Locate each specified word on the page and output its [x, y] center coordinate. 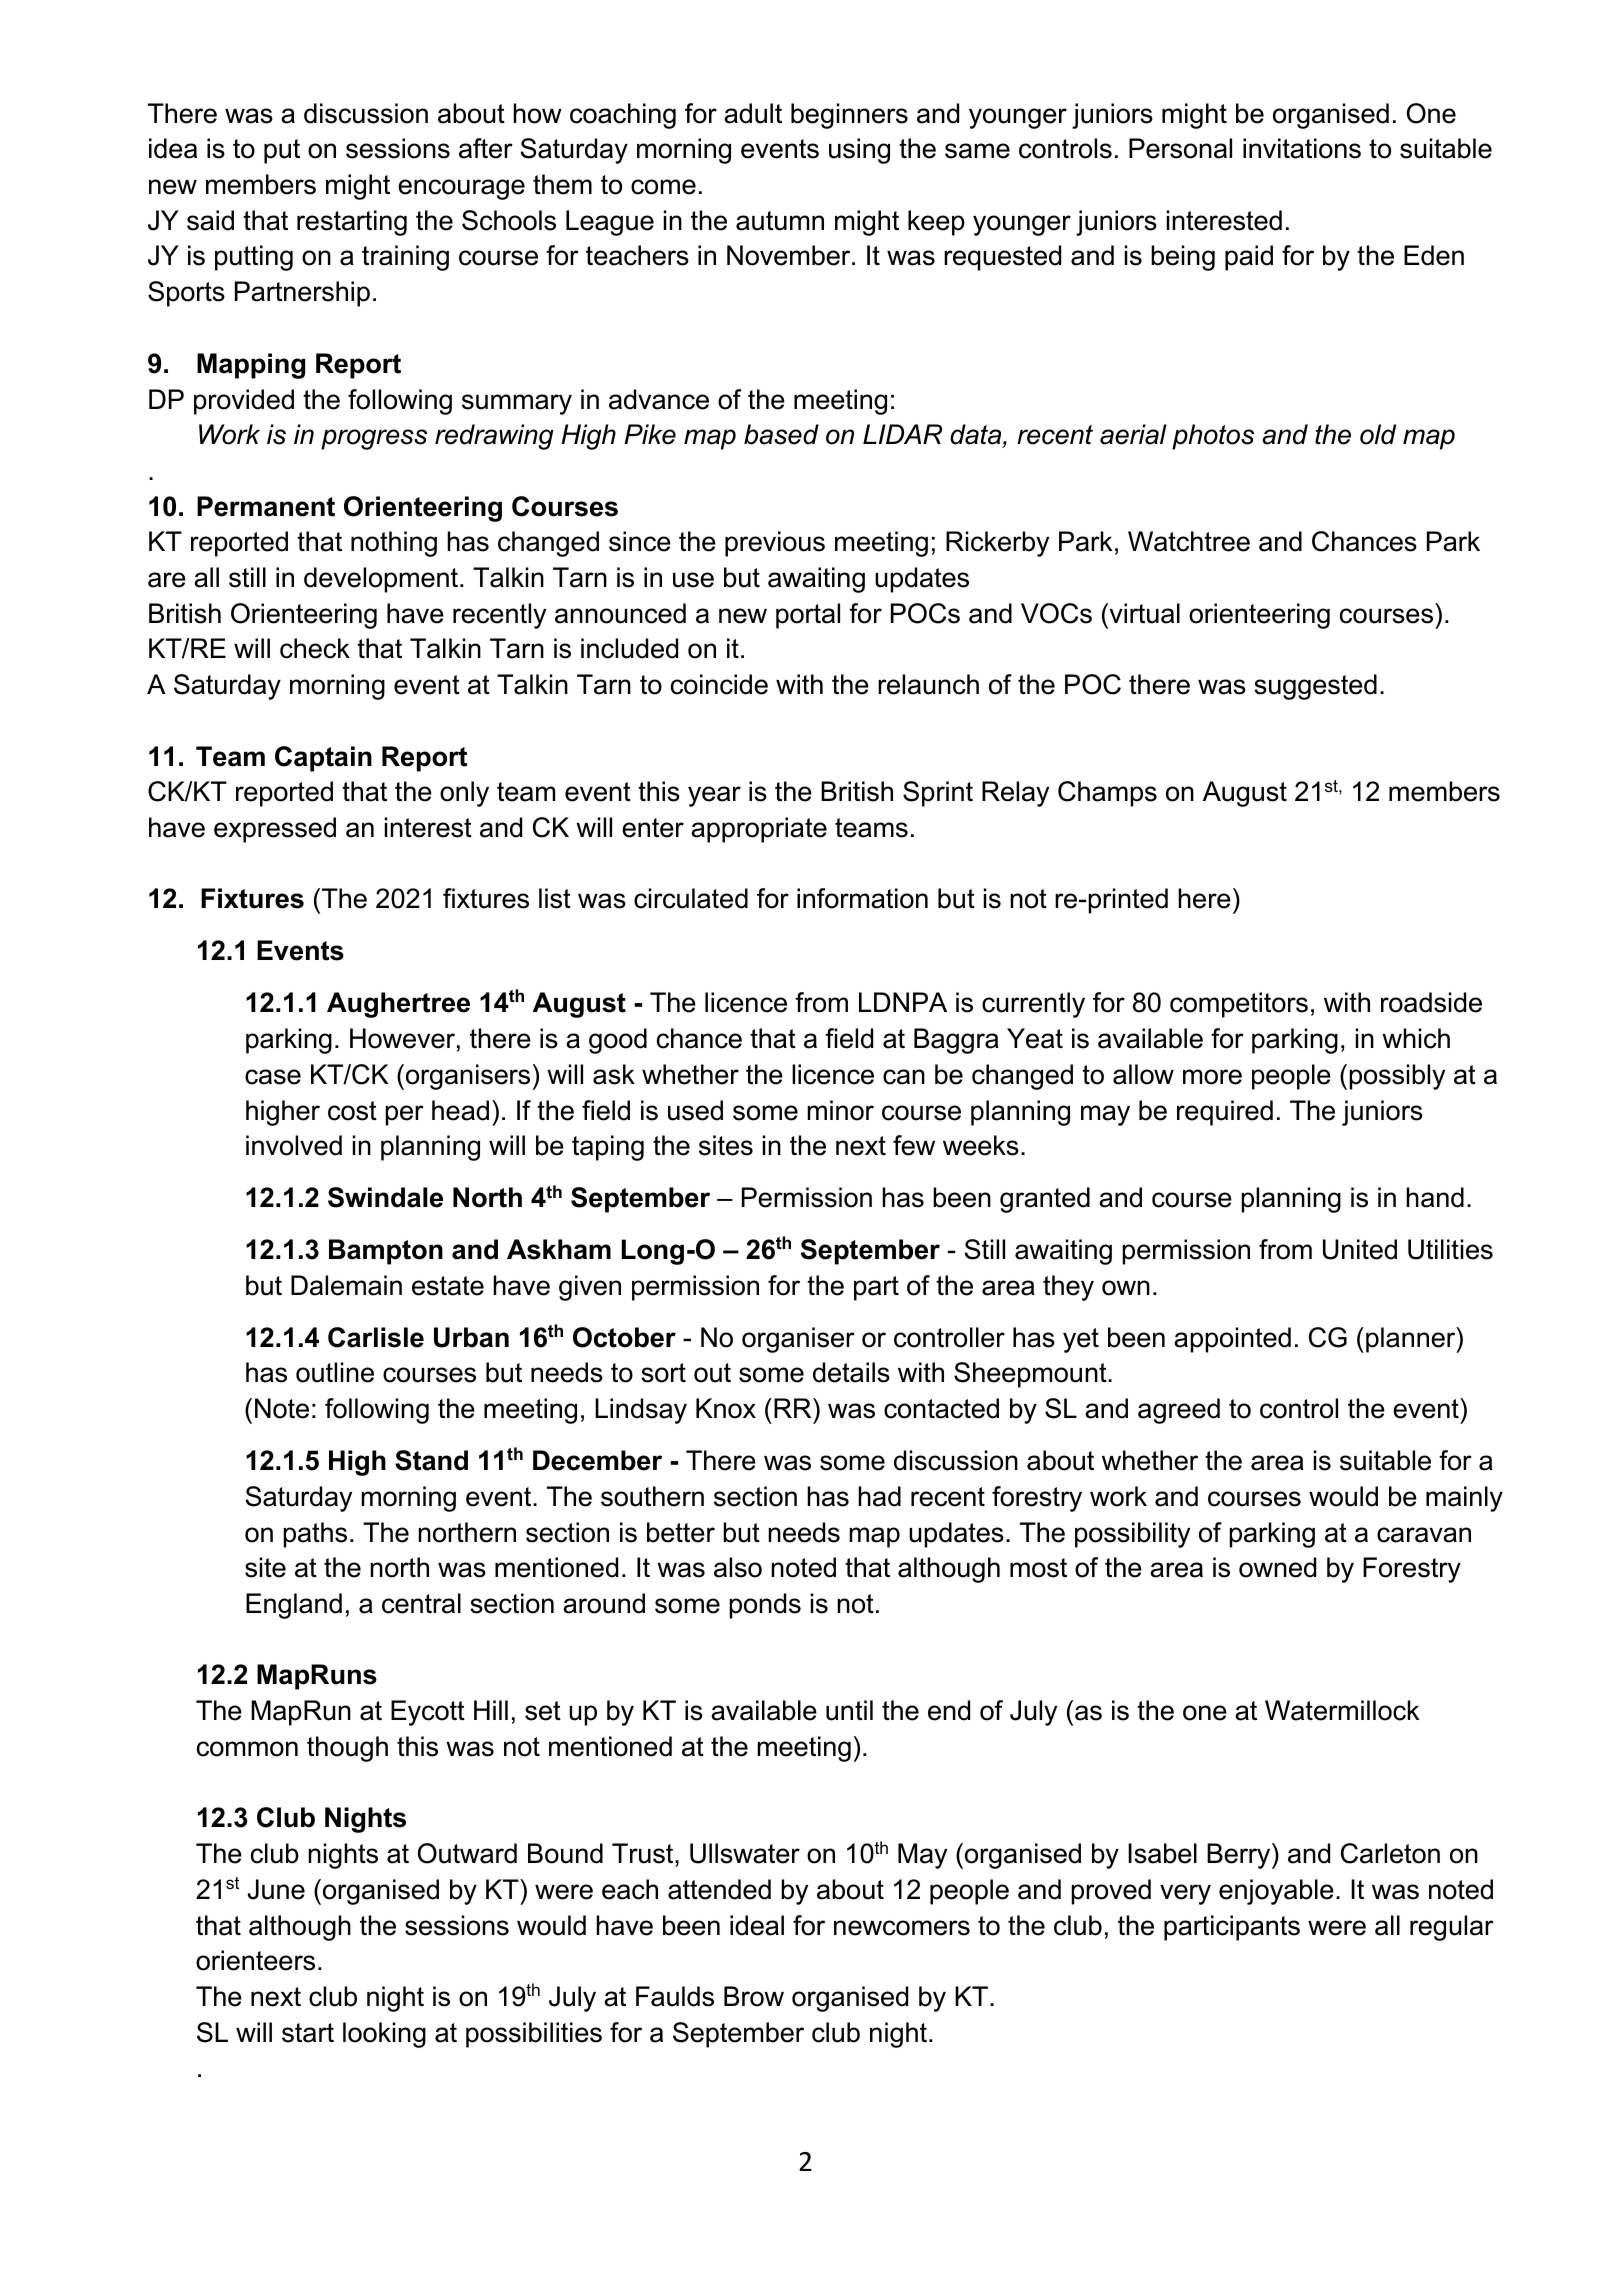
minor [840, 1110]
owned [1277, 1567]
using [859, 151]
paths [315, 1535]
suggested [1315, 687]
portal [808, 616]
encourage [461, 189]
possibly [1397, 1077]
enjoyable [1276, 1892]
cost [352, 1111]
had [879, 1496]
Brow [754, 1996]
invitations [1302, 148]
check [315, 648]
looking [384, 2035]
